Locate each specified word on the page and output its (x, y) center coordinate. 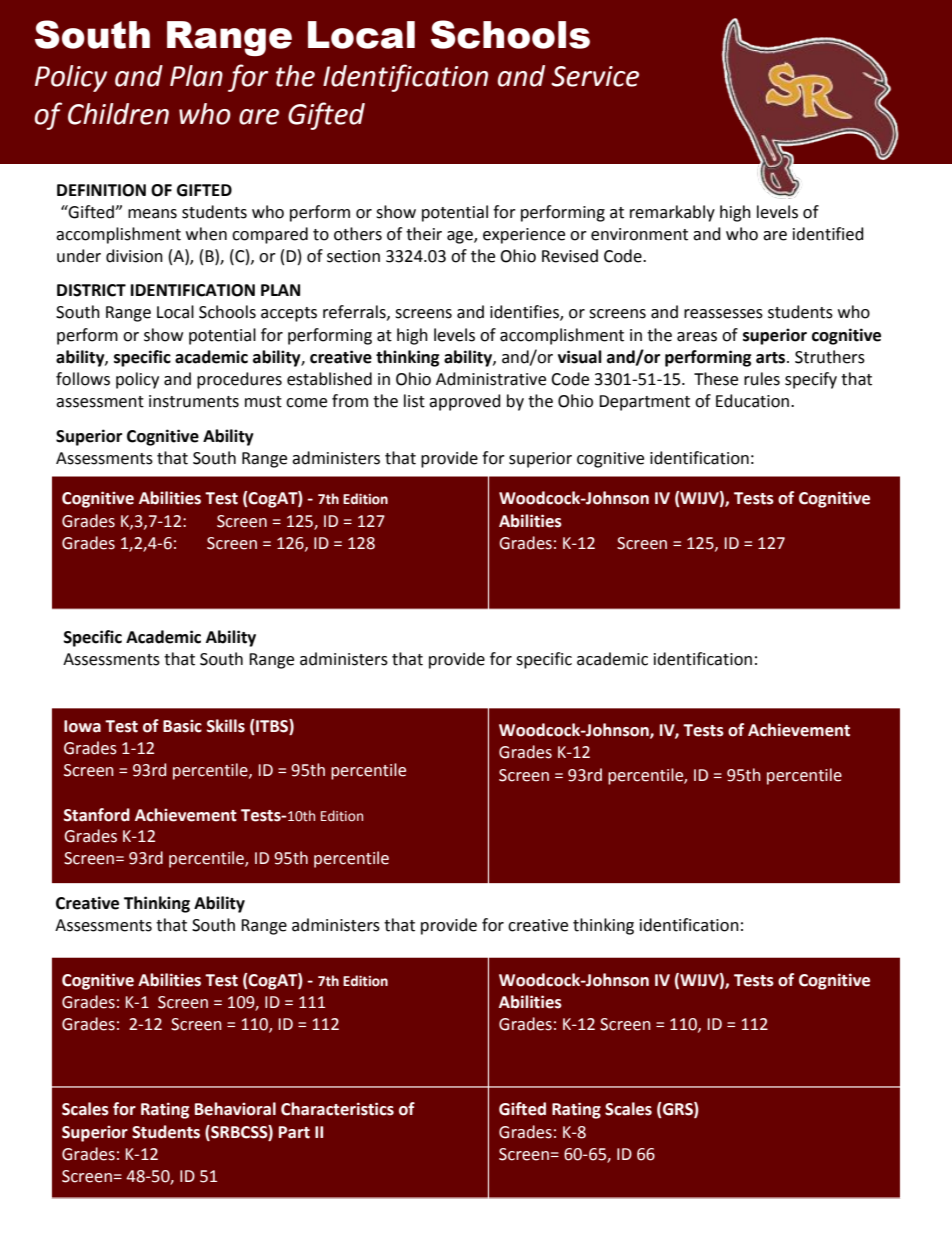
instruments (194, 401)
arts (772, 358)
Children (118, 114)
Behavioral (235, 1109)
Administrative (491, 379)
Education (754, 401)
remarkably (672, 213)
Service (595, 76)
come (306, 403)
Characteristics (337, 1109)
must (263, 402)
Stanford (97, 815)
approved (465, 402)
